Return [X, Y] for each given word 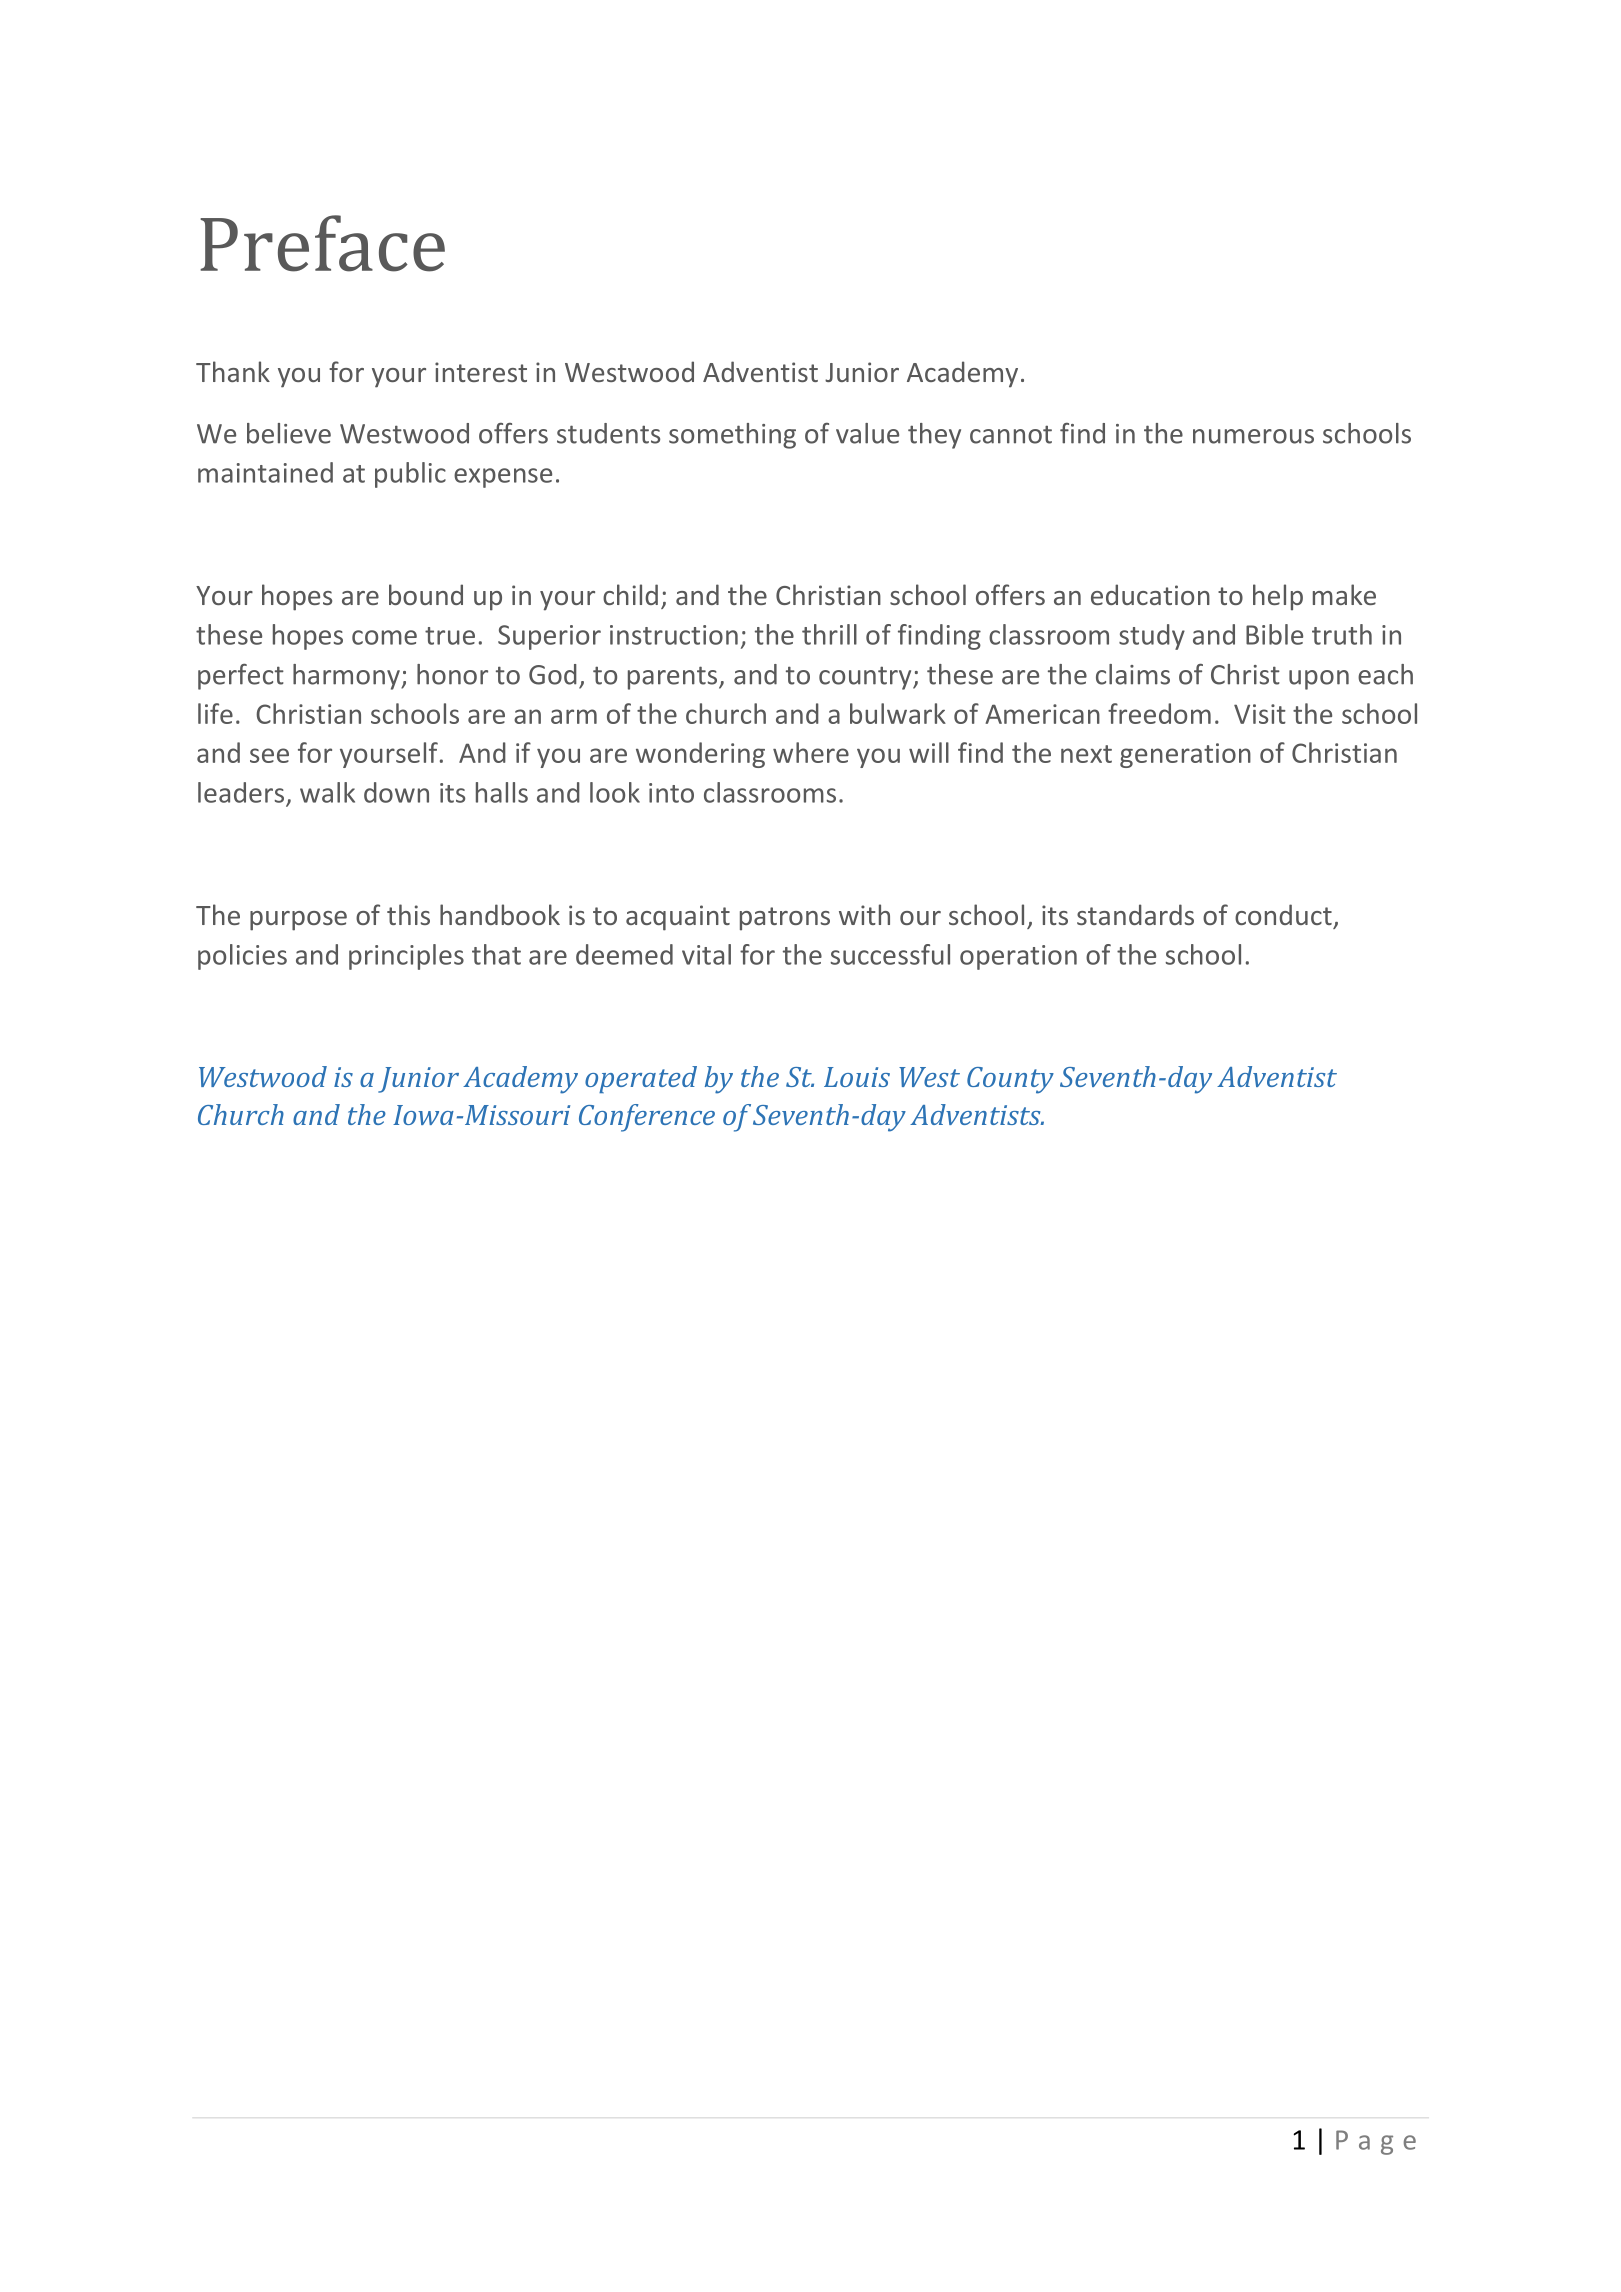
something [732, 436]
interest [481, 372]
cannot [1011, 434]
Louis [857, 1077]
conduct [1283, 914]
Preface [322, 243]
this [408, 914]
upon [1319, 680]
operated [641, 1079]
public [410, 475]
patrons [785, 919]
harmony [347, 677]
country [866, 678]
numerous [1253, 436]
